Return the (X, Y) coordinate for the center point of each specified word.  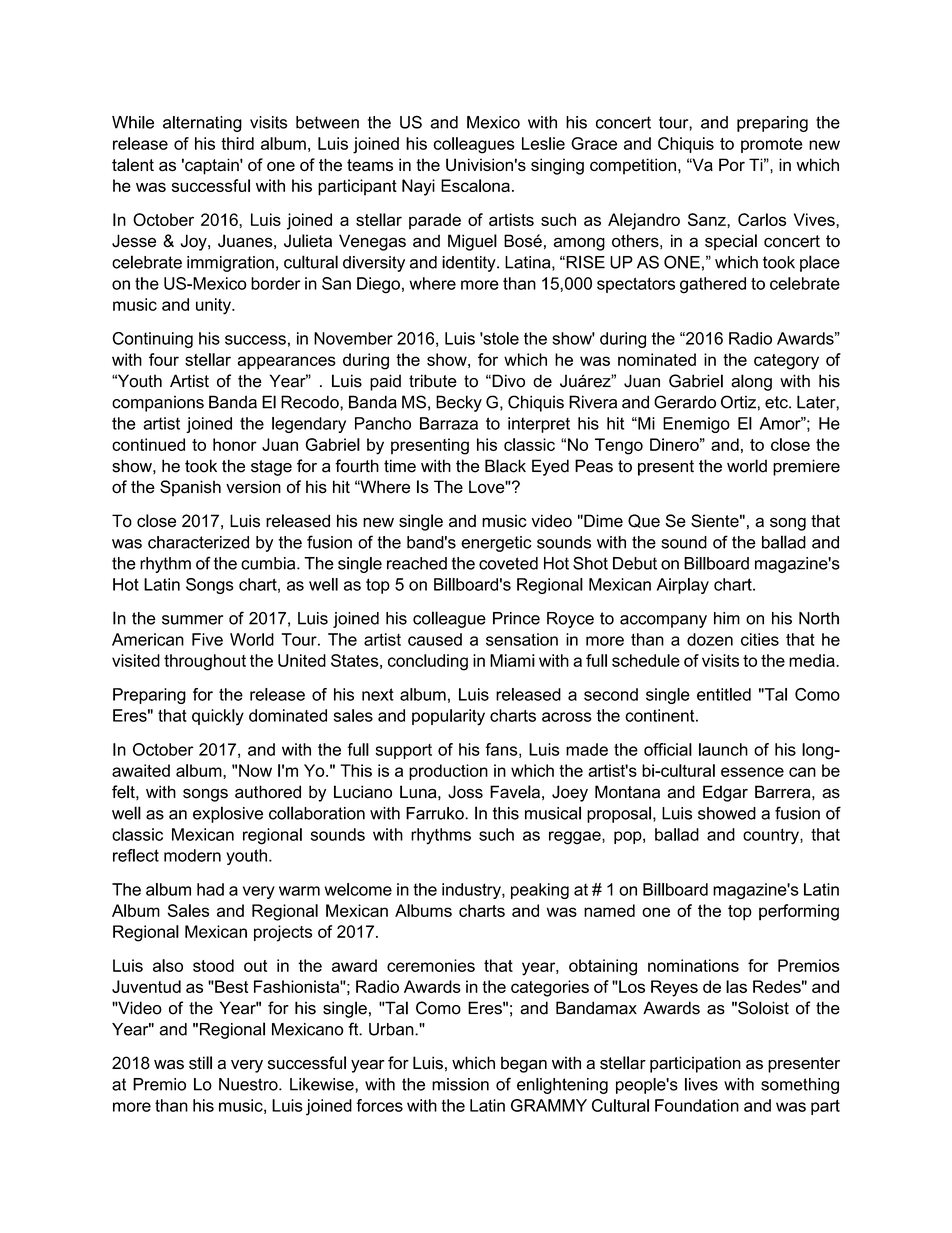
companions (158, 403)
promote (771, 145)
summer (192, 620)
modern (192, 855)
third (237, 143)
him (727, 618)
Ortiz (738, 402)
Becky (459, 403)
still (200, 1063)
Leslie (543, 143)
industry (472, 891)
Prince (516, 618)
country (772, 837)
